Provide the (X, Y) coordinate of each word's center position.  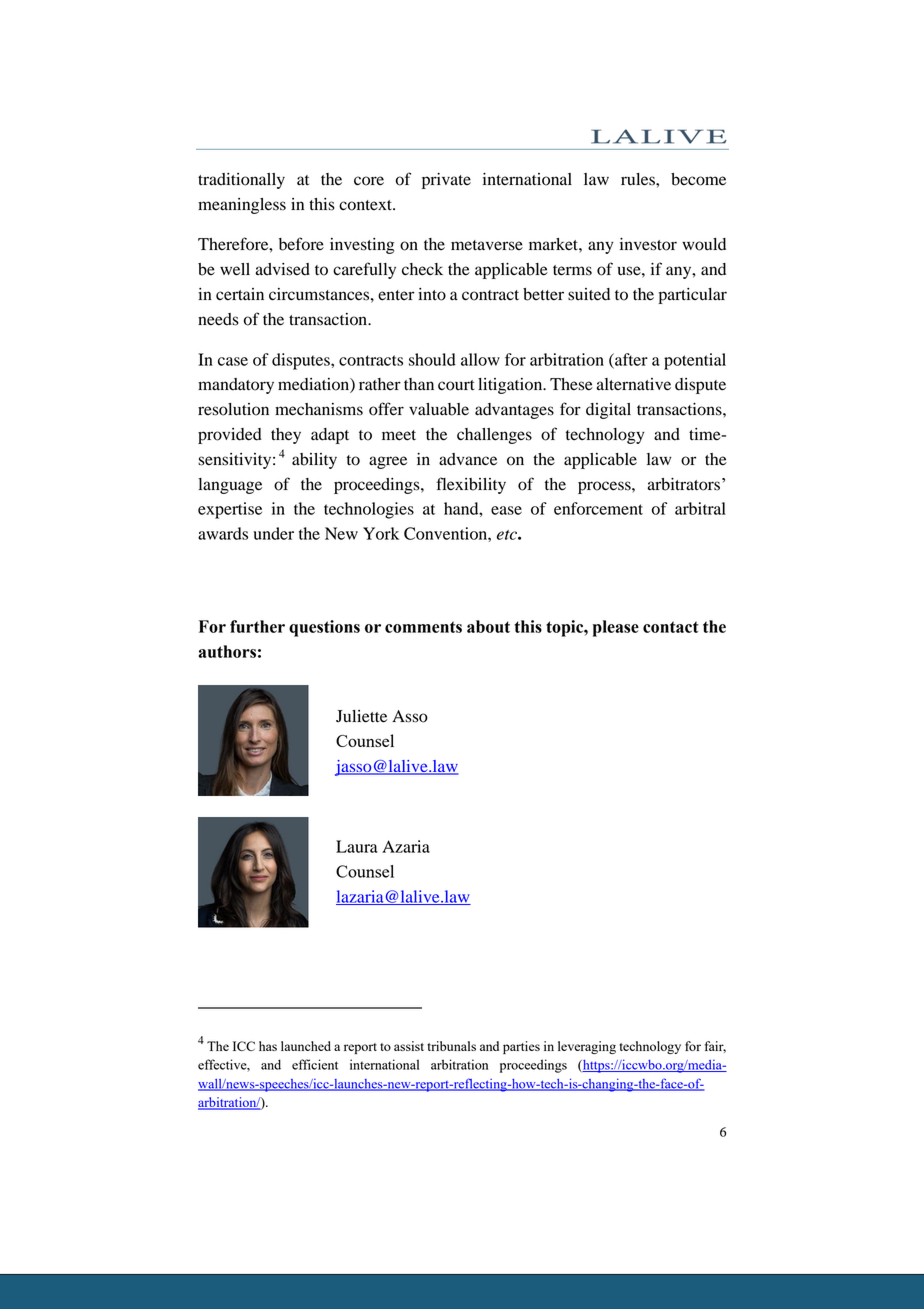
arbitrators (683, 484)
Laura (357, 846)
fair (715, 1047)
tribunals (451, 1046)
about (488, 626)
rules (639, 179)
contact (671, 627)
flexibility (471, 485)
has (268, 1046)
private (446, 181)
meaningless (242, 206)
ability (314, 461)
